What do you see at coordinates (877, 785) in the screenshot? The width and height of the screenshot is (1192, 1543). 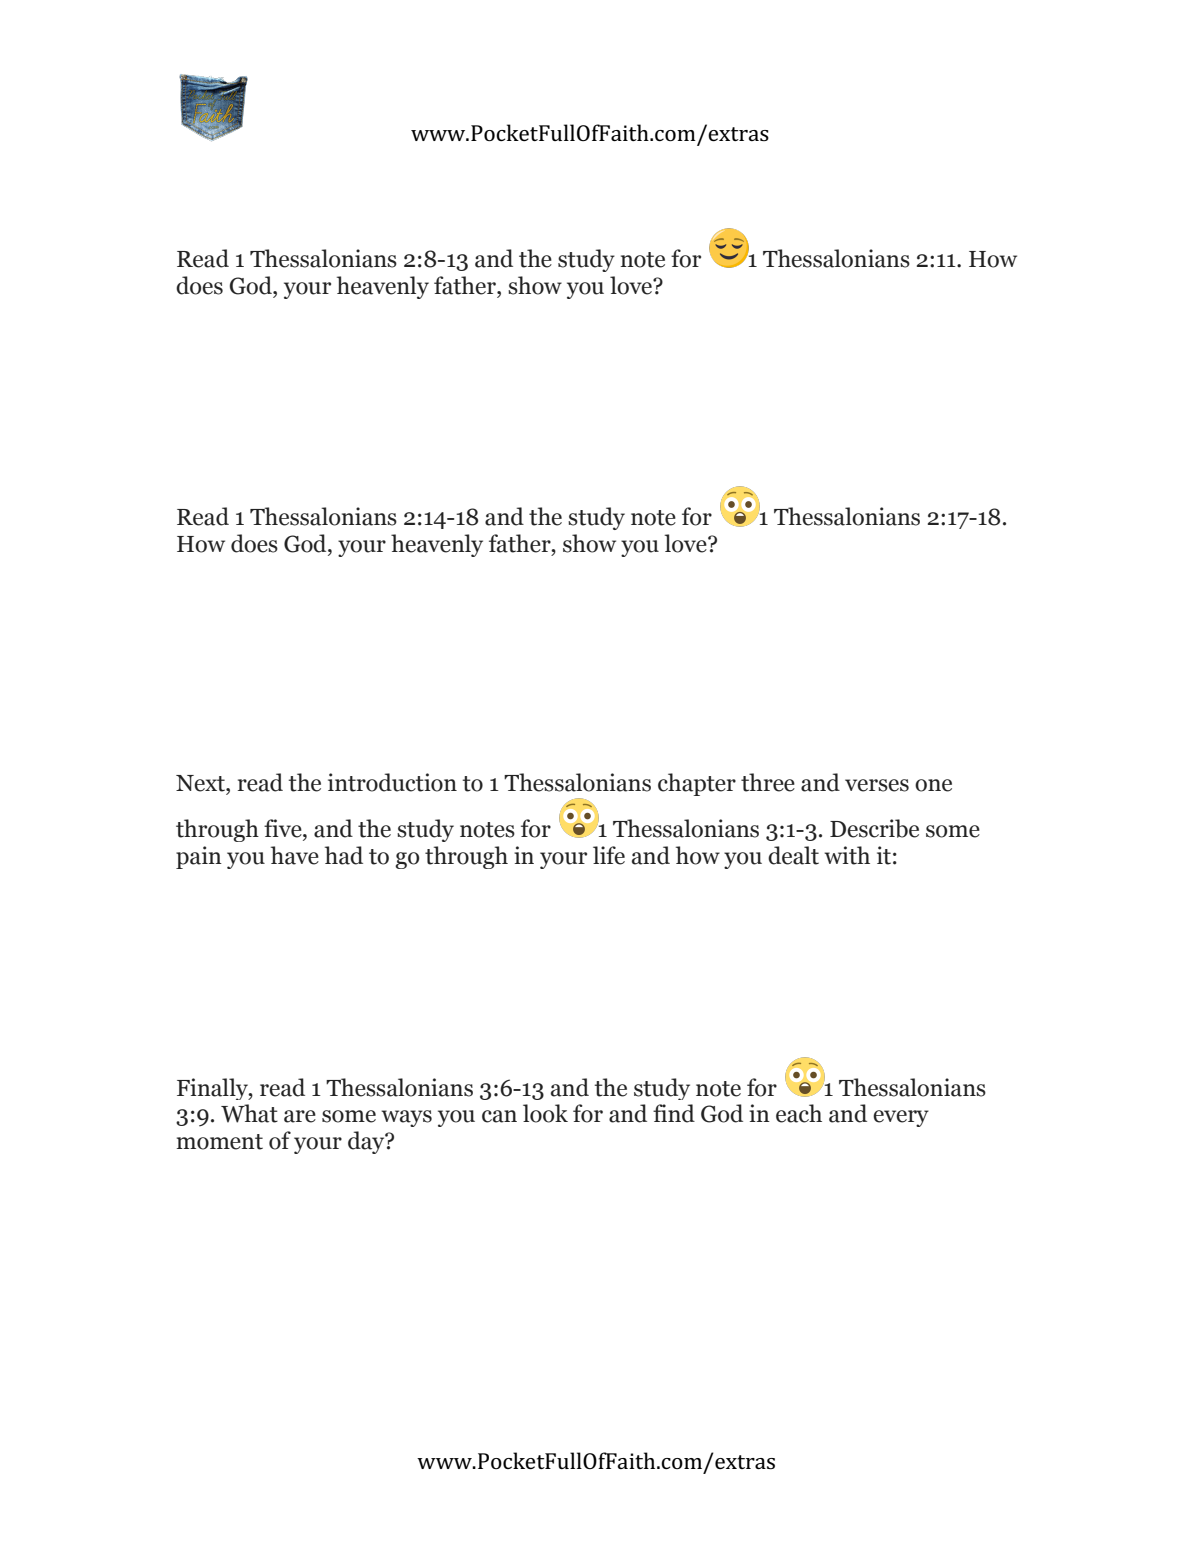 I see `verses` at bounding box center [877, 785].
